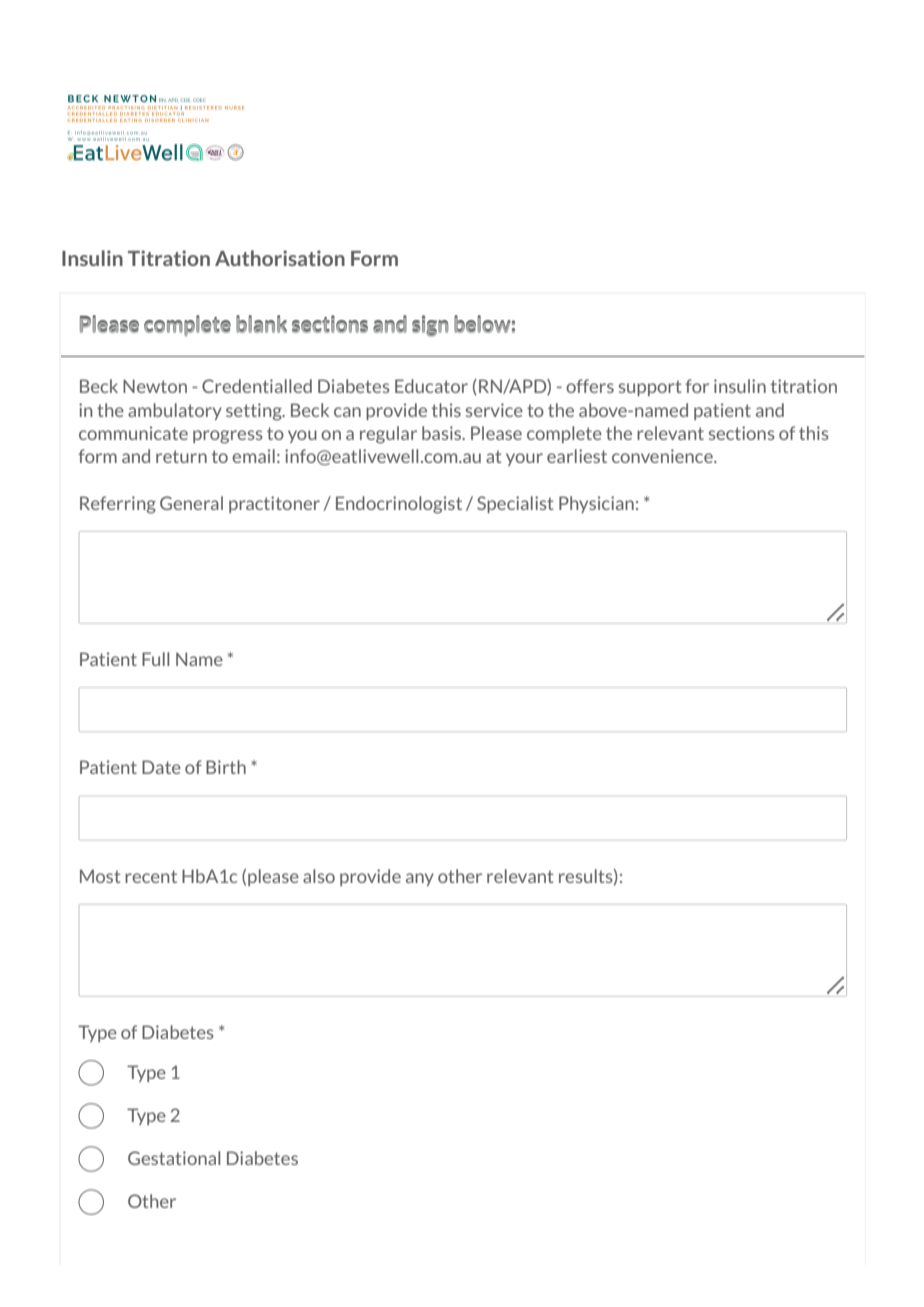  I want to click on Full, so click(155, 659).
